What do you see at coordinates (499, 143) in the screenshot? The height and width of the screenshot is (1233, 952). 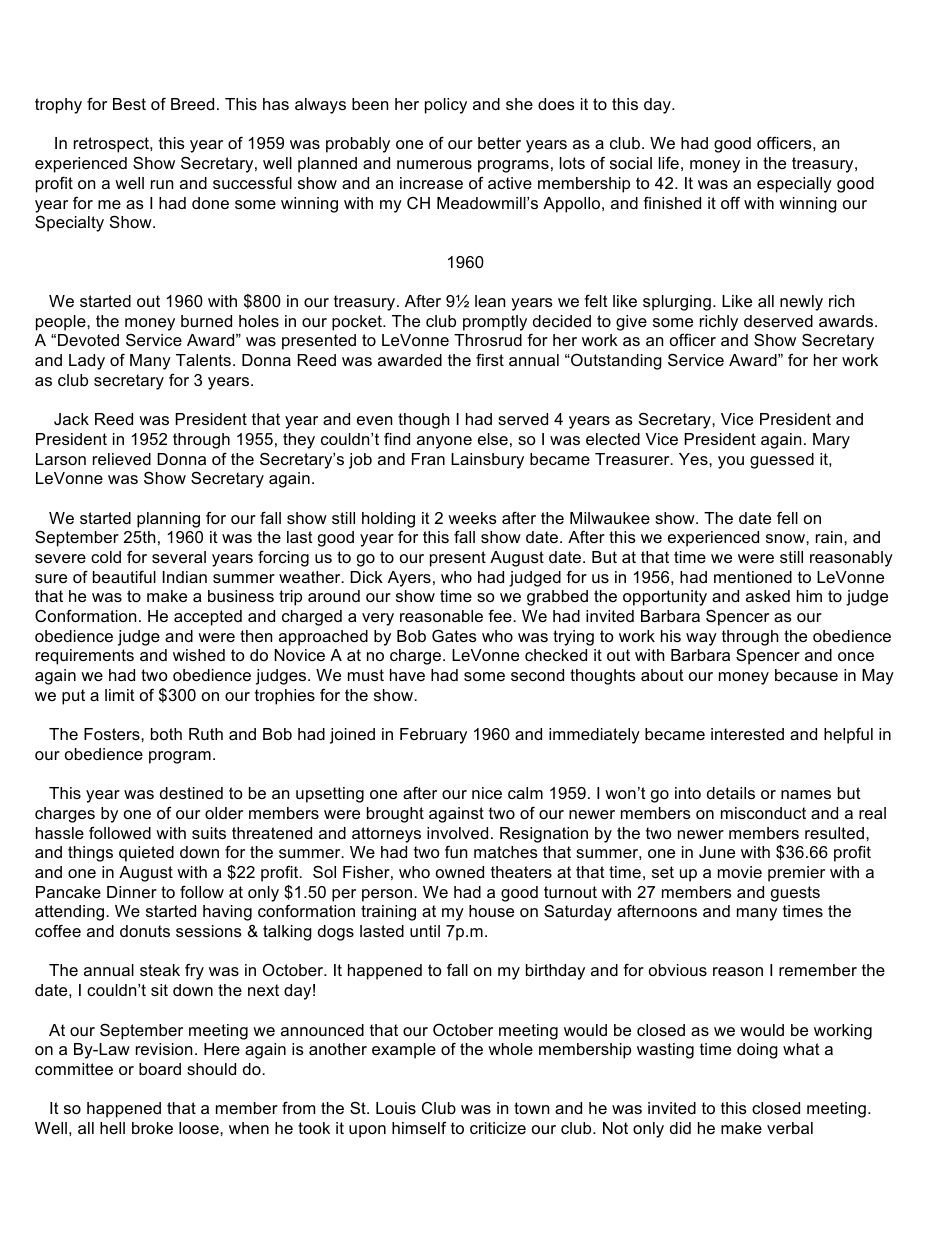 I see `better` at bounding box center [499, 143].
